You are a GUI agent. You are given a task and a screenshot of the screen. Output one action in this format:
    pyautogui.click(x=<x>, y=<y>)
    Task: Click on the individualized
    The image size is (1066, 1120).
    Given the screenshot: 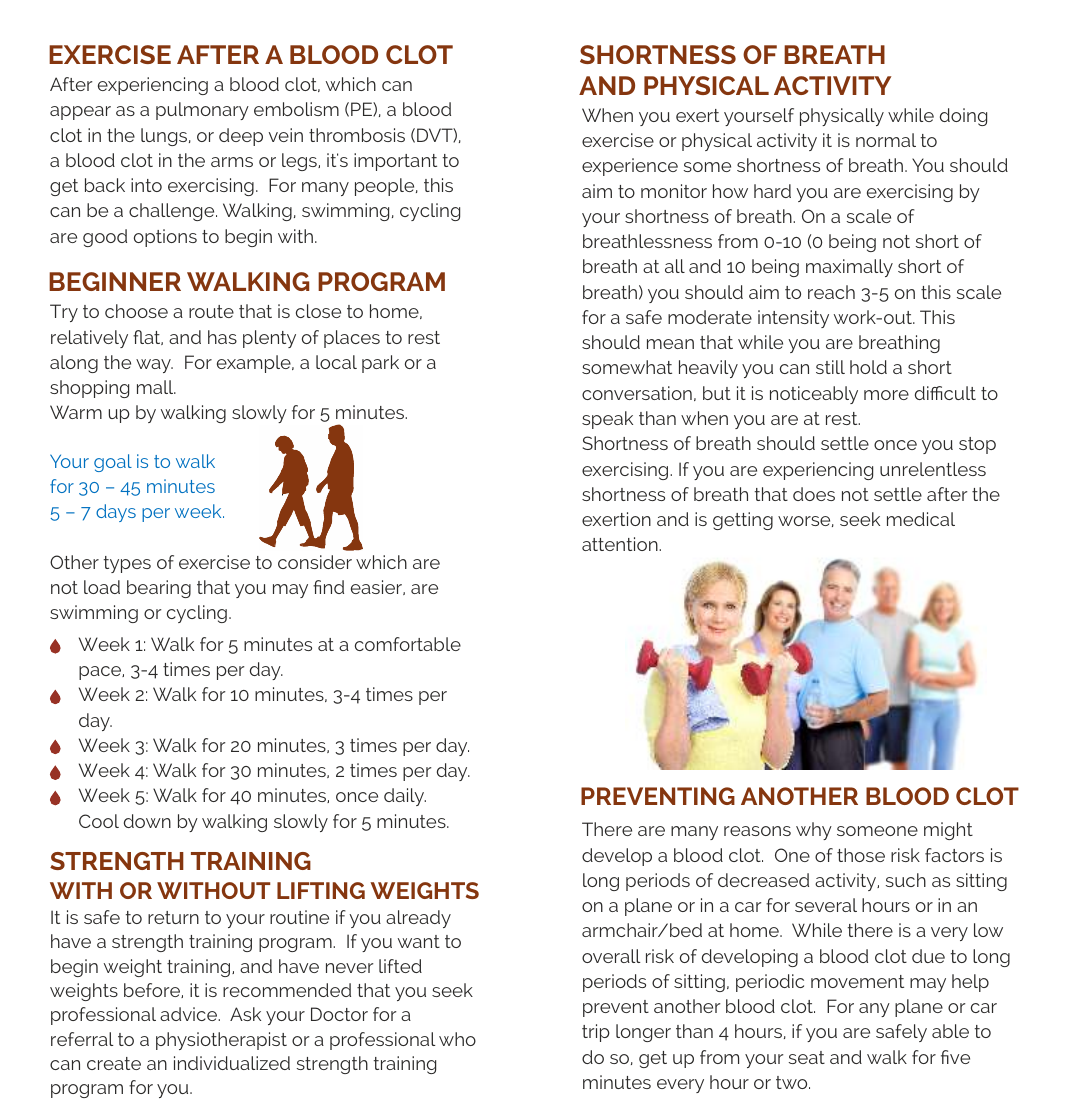 What is the action you would take?
    pyautogui.click(x=232, y=1063)
